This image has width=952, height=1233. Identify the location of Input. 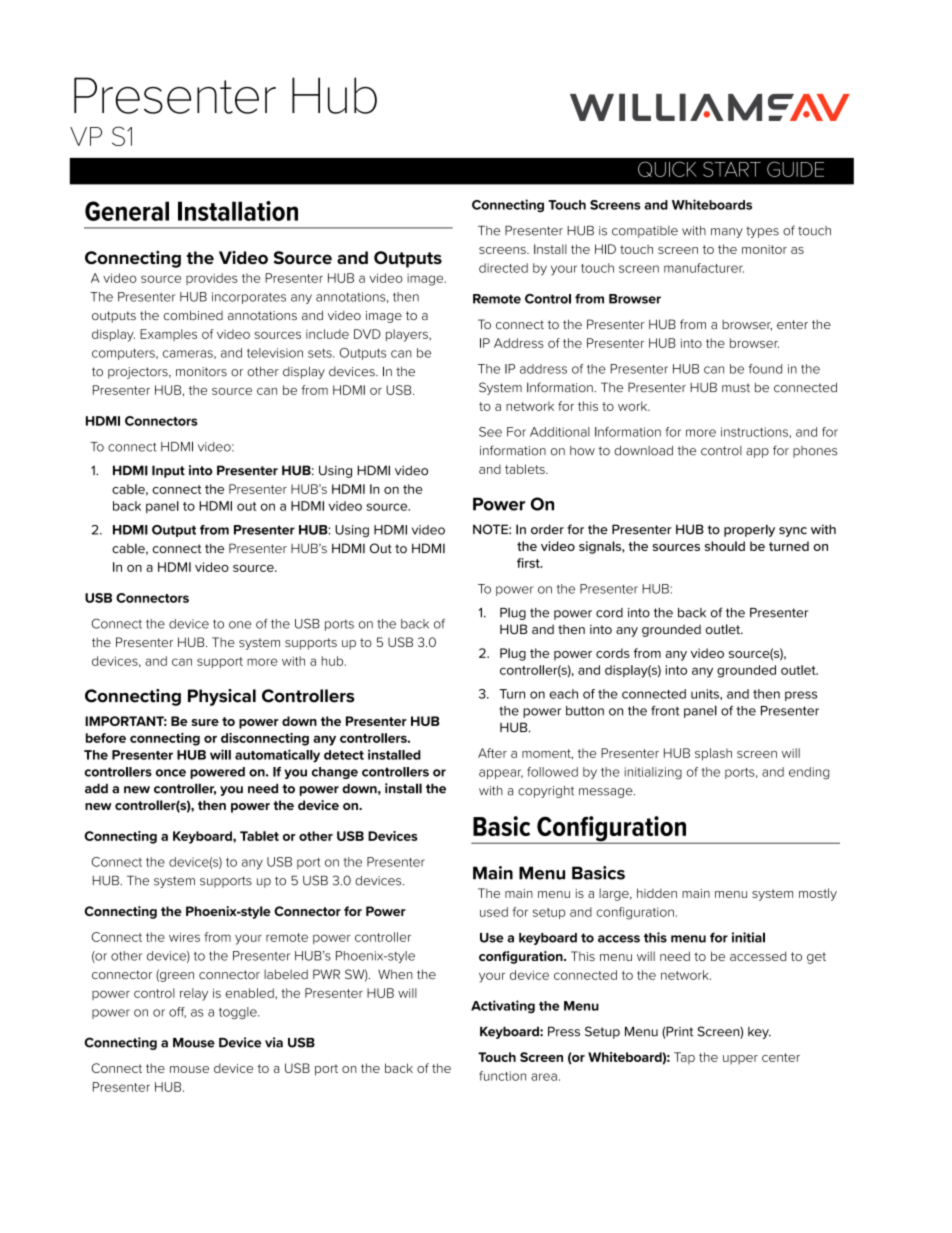
(168, 471).
